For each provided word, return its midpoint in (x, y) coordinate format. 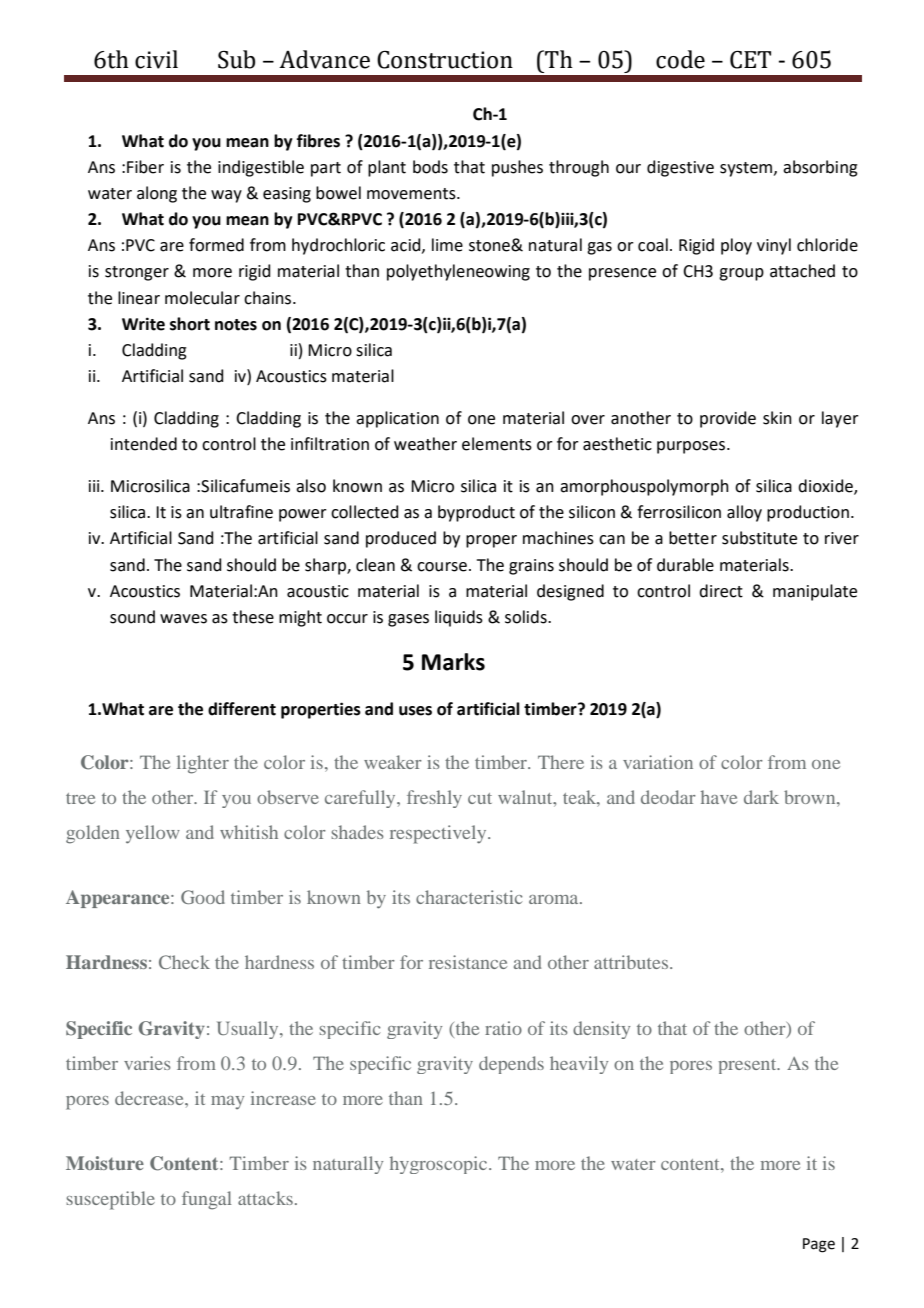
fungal (207, 1200)
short (190, 324)
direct (721, 591)
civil (156, 59)
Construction (445, 60)
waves (183, 619)
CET (750, 60)
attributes (632, 962)
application (397, 419)
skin (777, 418)
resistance (468, 962)
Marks (453, 662)
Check (184, 962)
